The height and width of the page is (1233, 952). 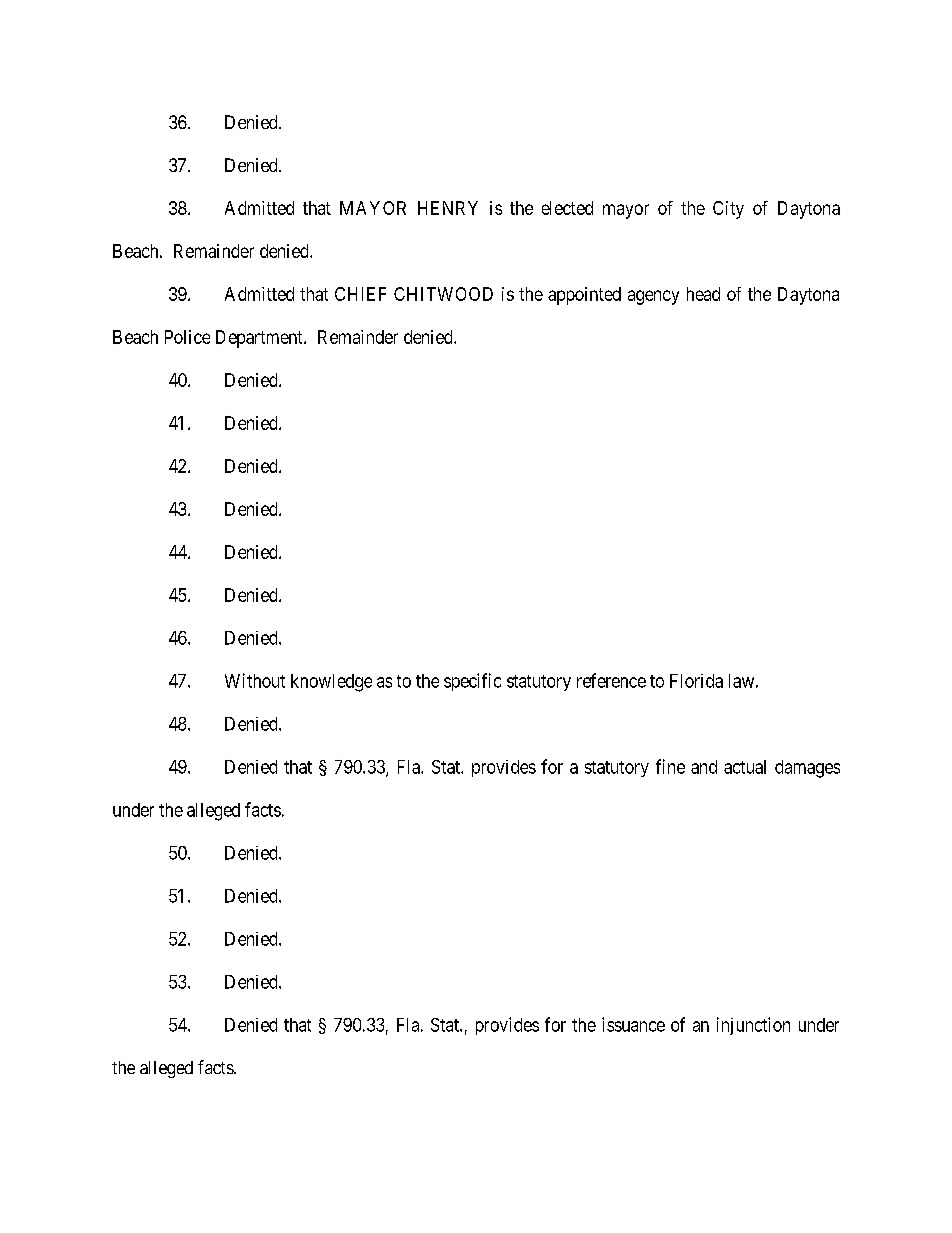 I want to click on specific, so click(x=472, y=682).
